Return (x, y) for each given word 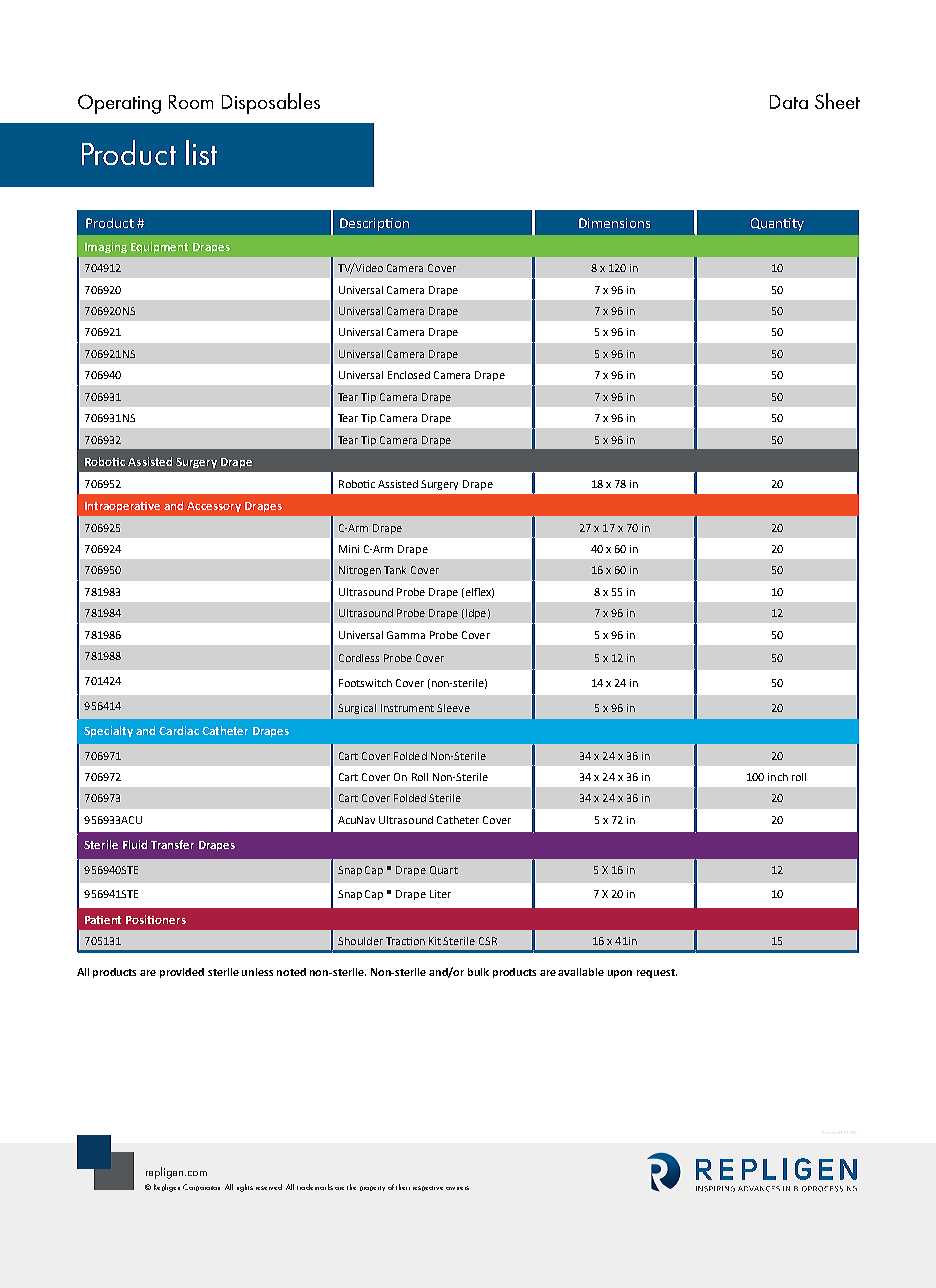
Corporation (201, 1187)
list (201, 152)
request (657, 973)
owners (457, 1188)
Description (374, 224)
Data (789, 102)
